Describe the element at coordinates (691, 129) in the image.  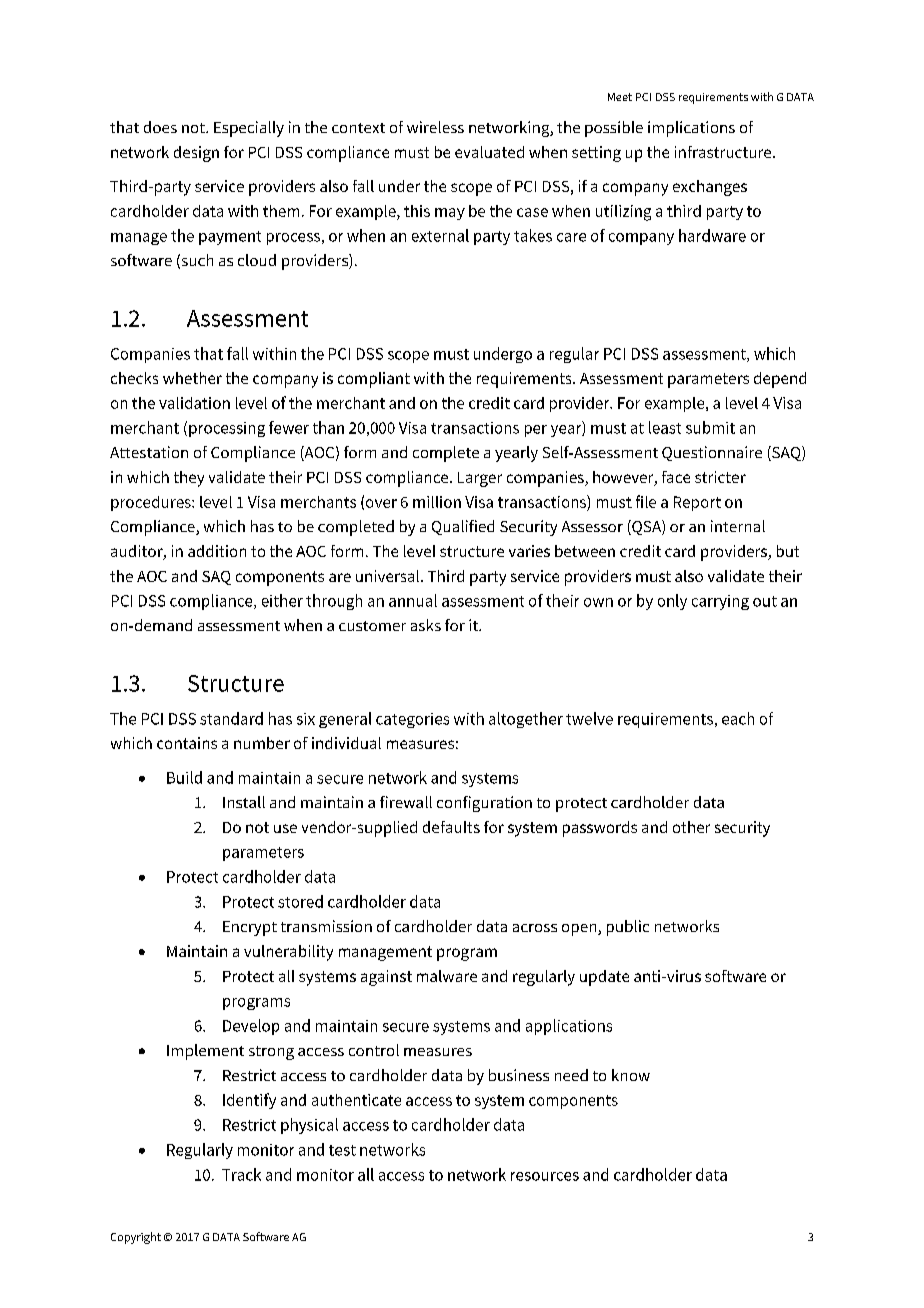
I see `implications` at that location.
